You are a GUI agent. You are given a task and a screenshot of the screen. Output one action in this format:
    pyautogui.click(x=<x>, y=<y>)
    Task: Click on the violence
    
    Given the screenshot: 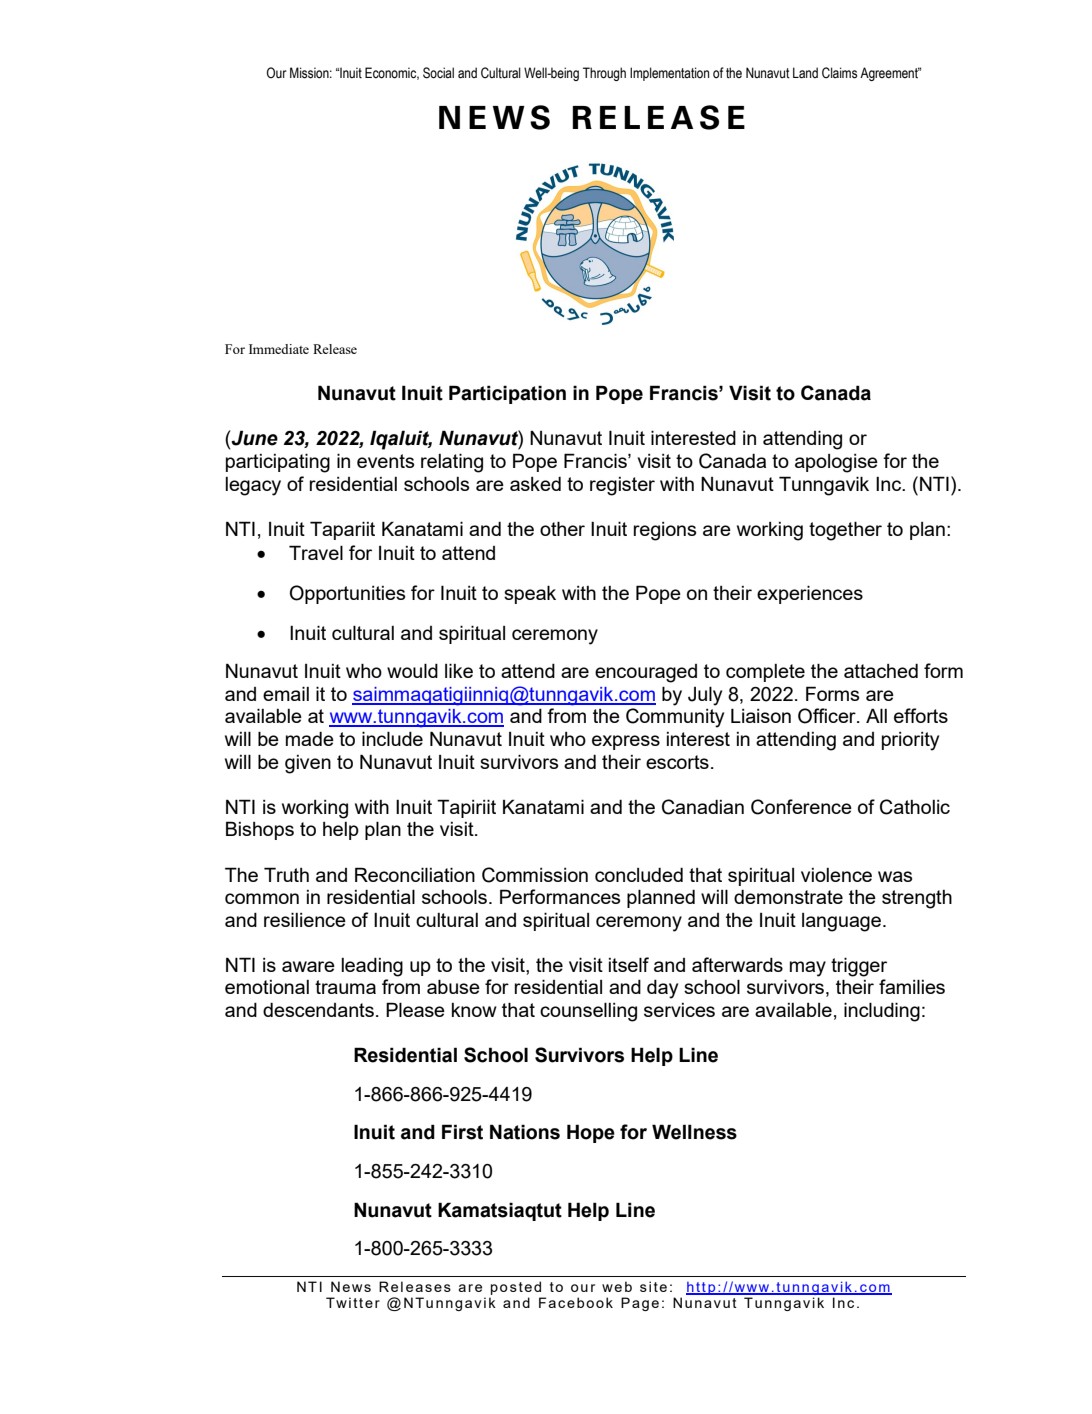 What is the action you would take?
    pyautogui.click(x=836, y=875)
